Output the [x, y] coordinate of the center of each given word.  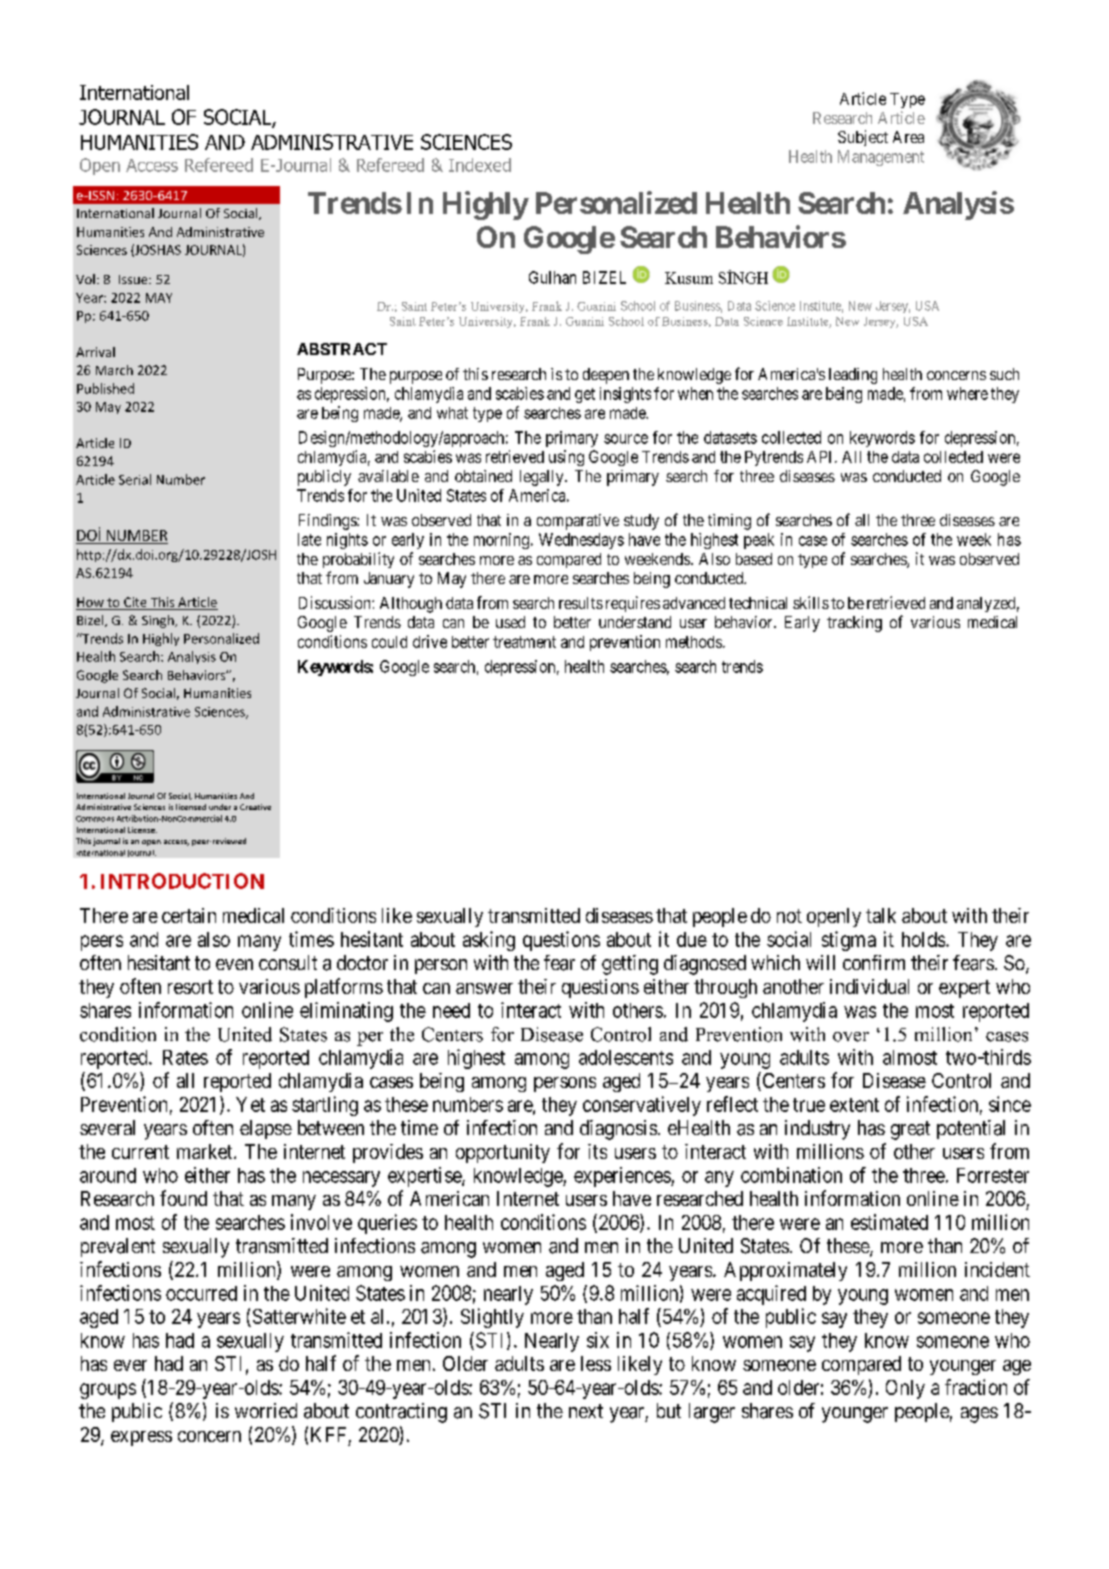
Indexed [480, 165]
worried [266, 1410]
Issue [134, 279]
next [586, 1411]
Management [881, 158]
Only [905, 1389]
